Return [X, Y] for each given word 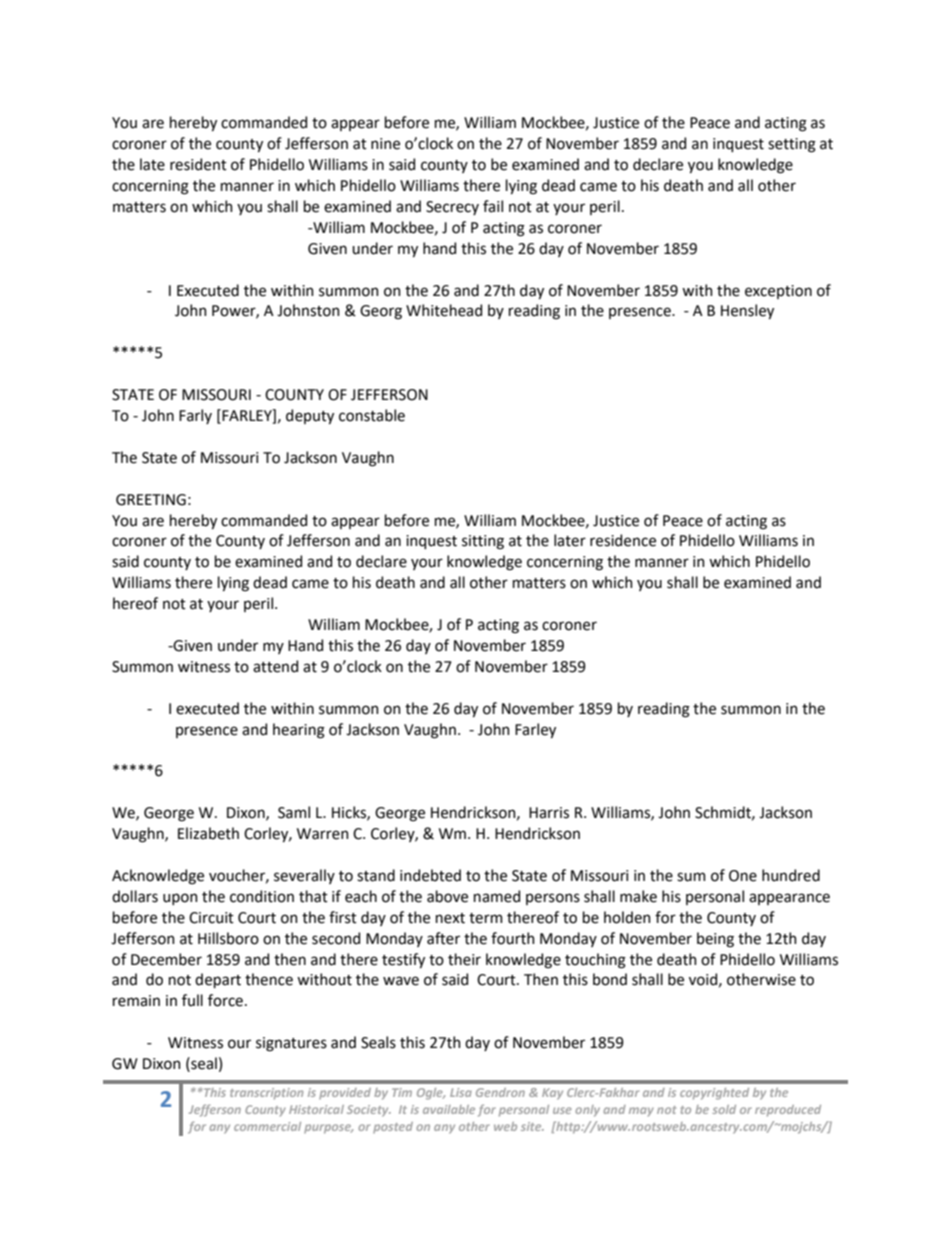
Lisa [461, 1092]
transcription [266, 1094]
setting [792, 145]
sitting [483, 542]
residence [623, 540]
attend [275, 666]
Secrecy [452, 208]
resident [198, 164]
